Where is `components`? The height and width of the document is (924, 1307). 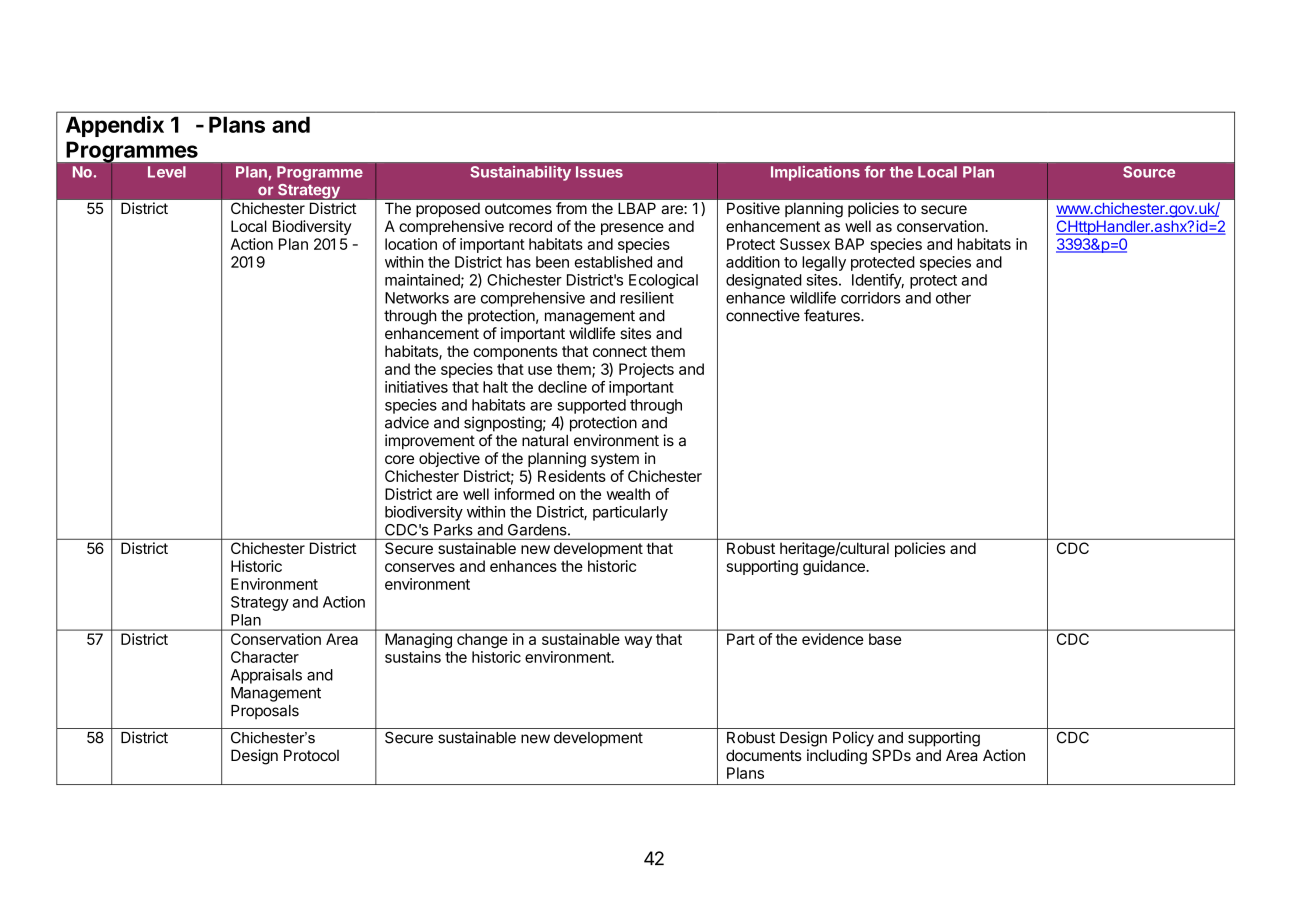
components is located at coordinates (515, 353).
